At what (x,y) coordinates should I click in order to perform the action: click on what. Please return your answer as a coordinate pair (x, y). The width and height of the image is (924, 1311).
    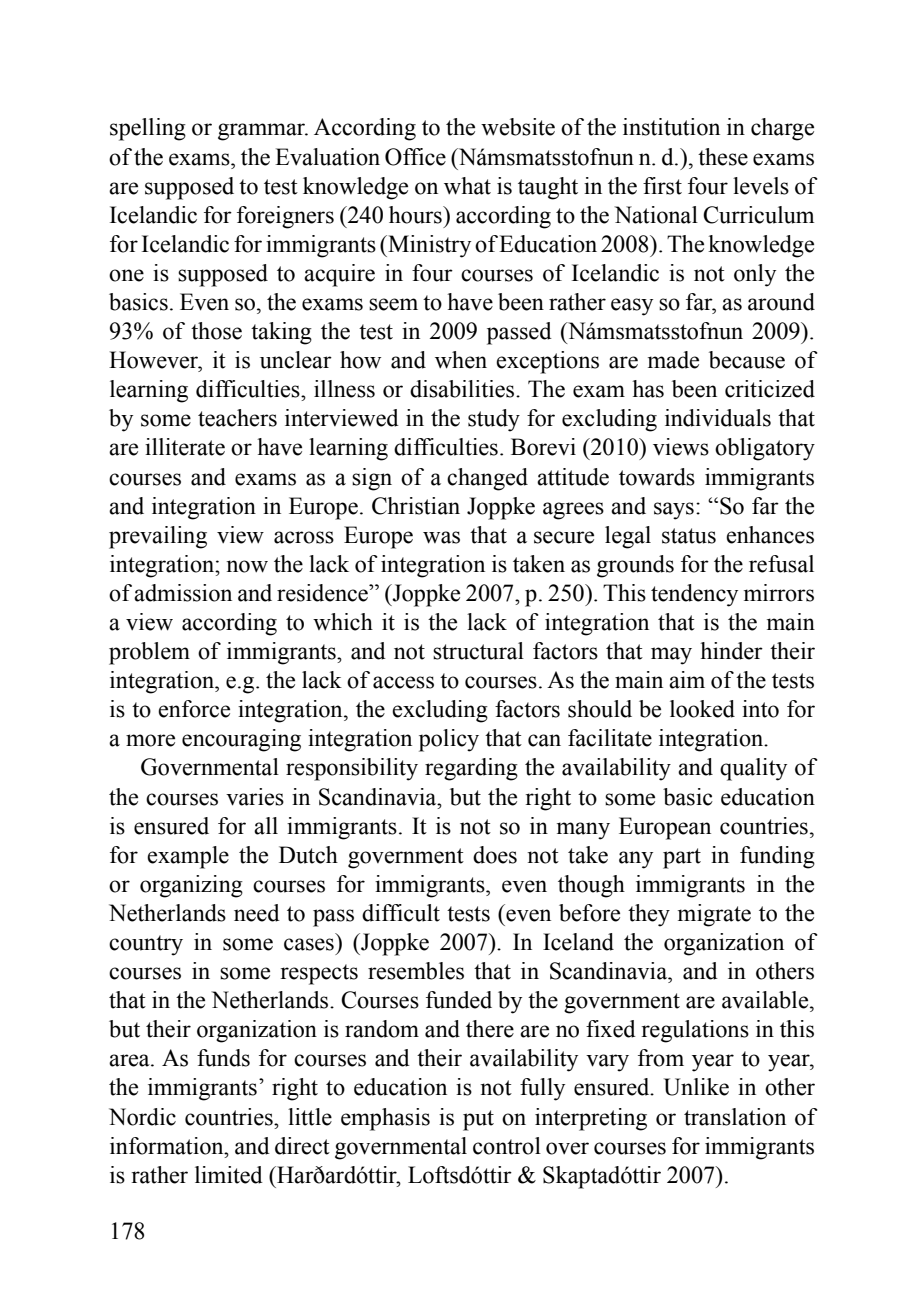
    Looking at the image, I should click on (467, 186).
